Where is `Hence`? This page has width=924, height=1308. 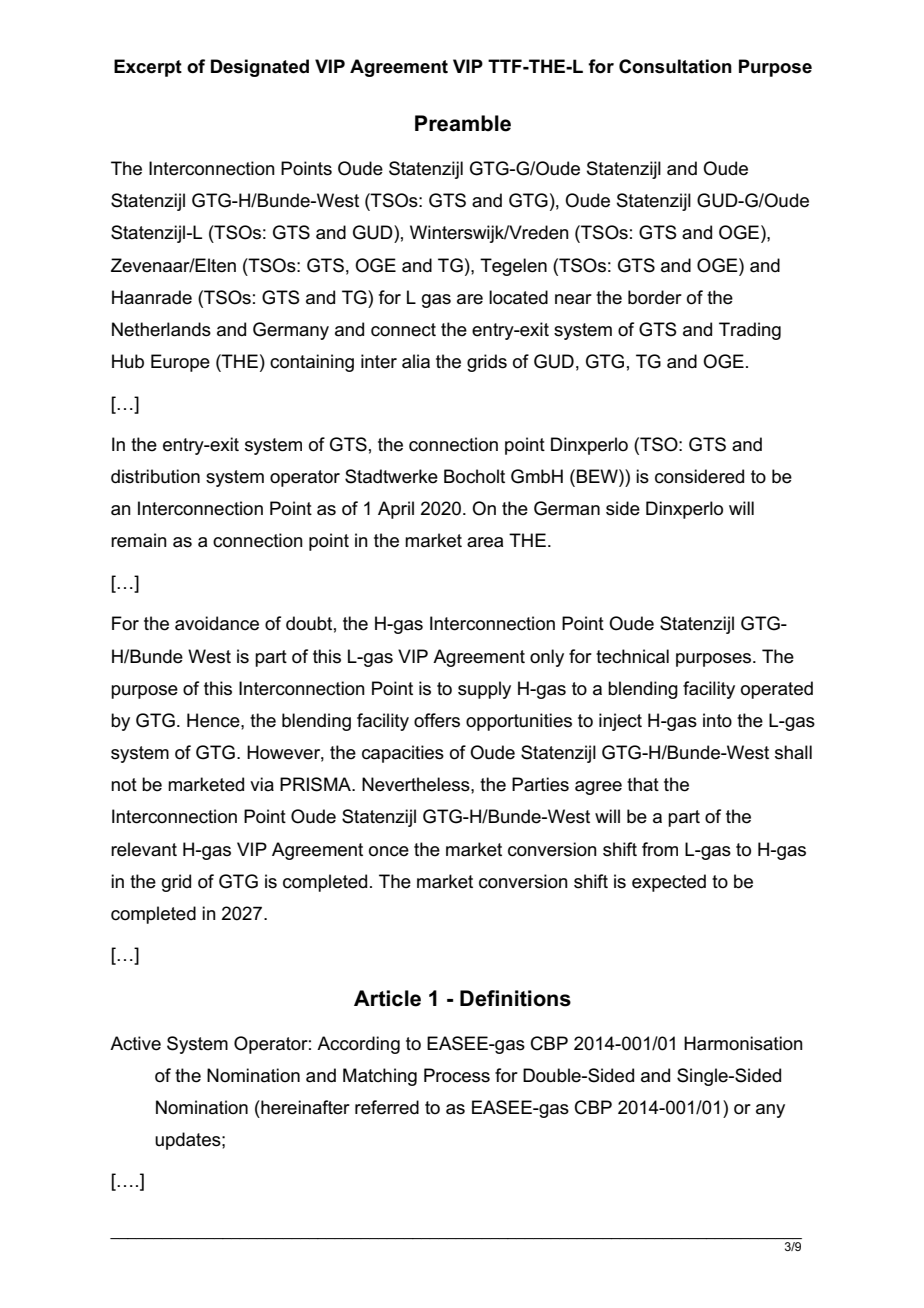 Hence is located at coordinates (214, 720).
